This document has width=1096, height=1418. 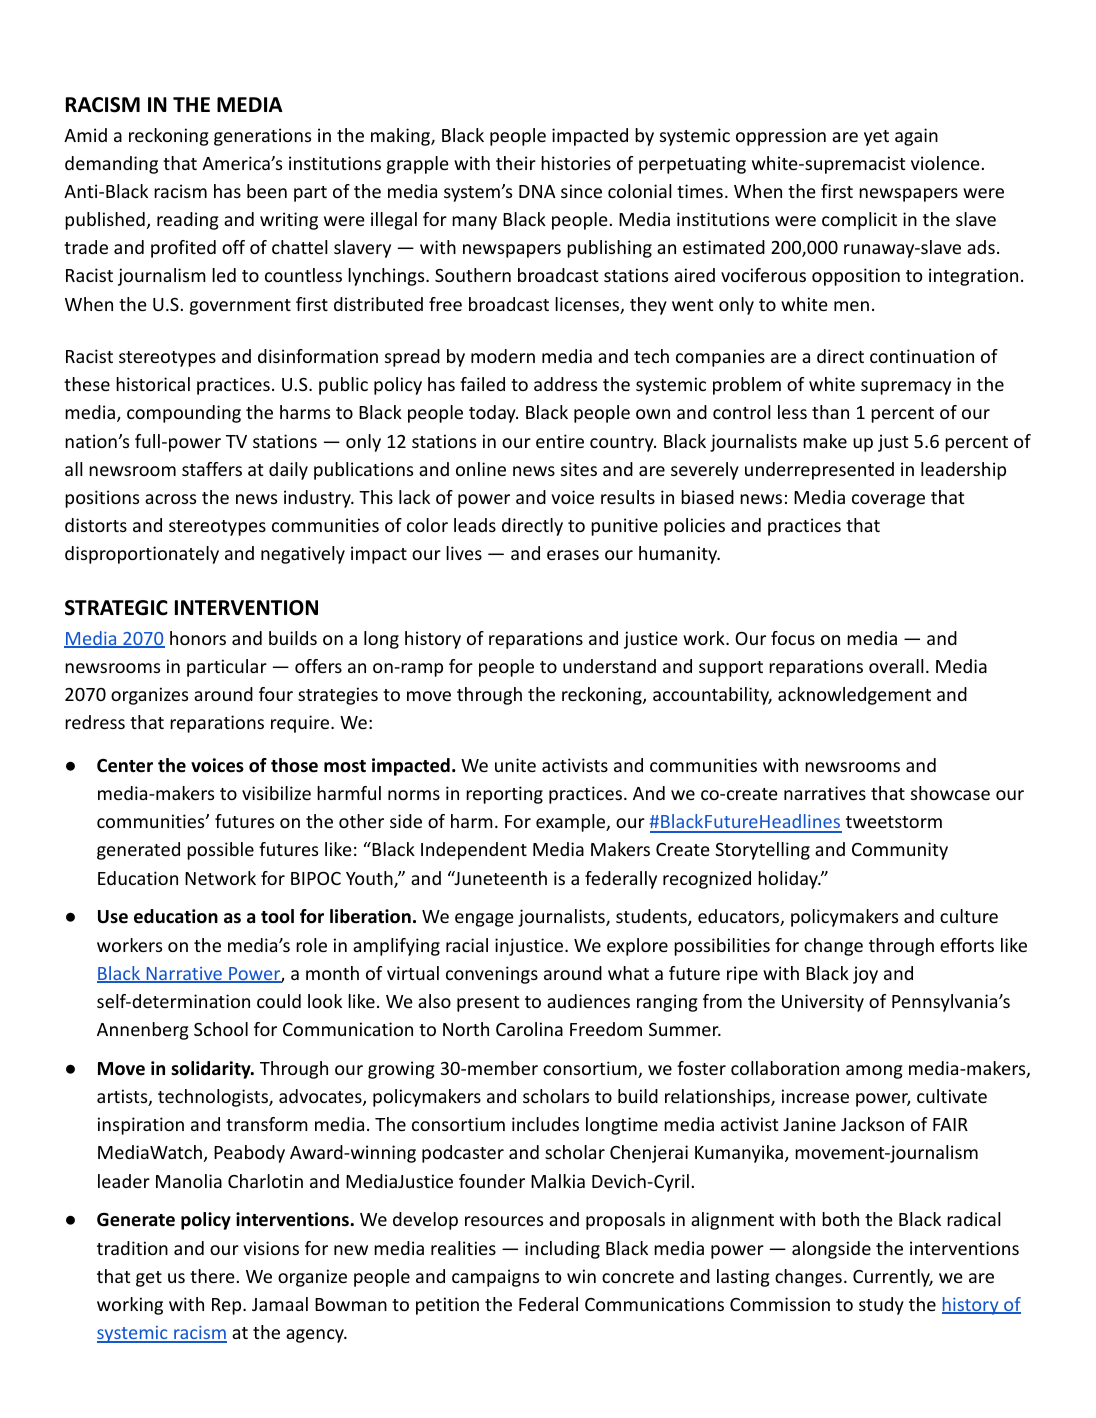 I want to click on than, so click(x=830, y=412).
